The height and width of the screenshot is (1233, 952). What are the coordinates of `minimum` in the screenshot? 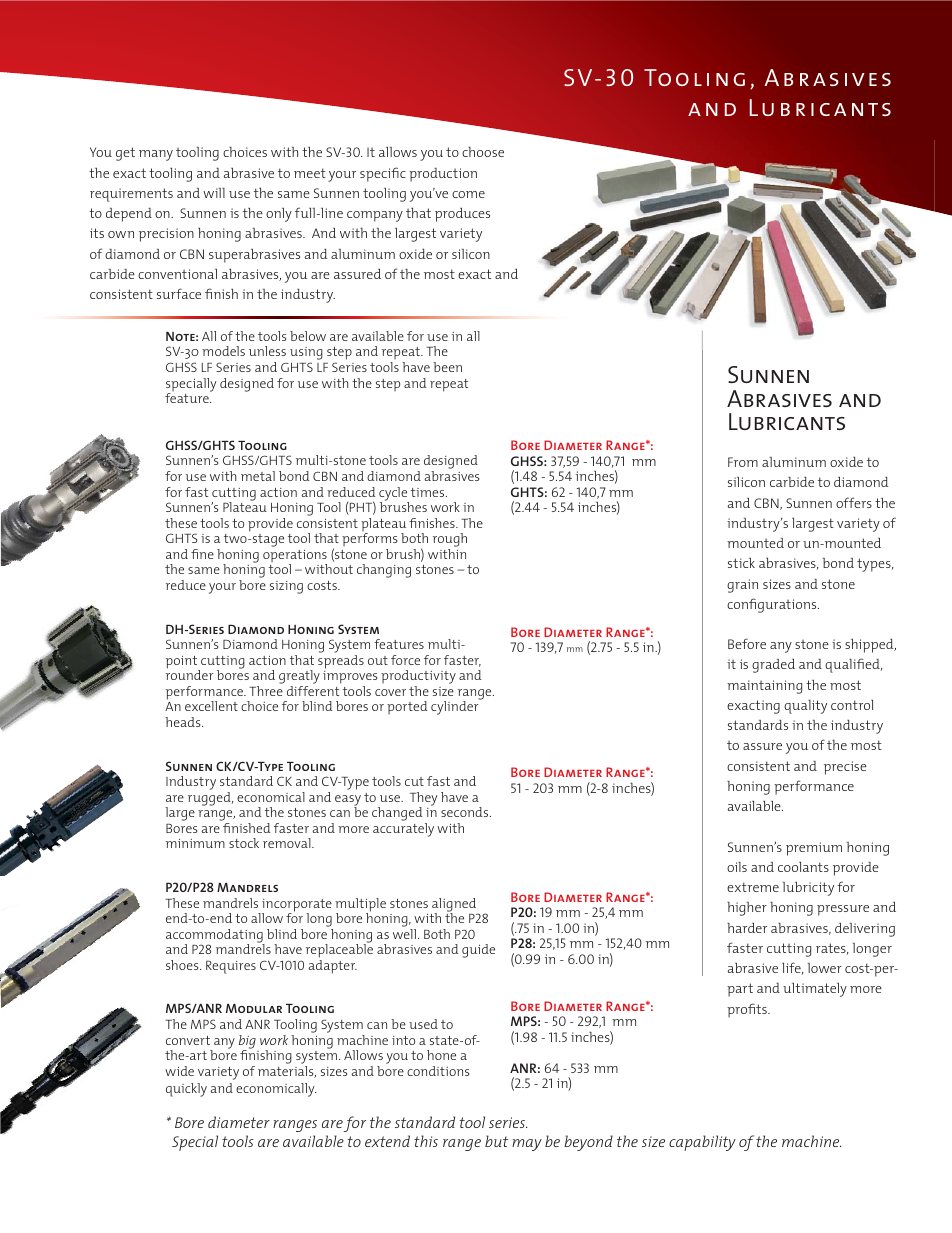 It's located at (195, 843).
